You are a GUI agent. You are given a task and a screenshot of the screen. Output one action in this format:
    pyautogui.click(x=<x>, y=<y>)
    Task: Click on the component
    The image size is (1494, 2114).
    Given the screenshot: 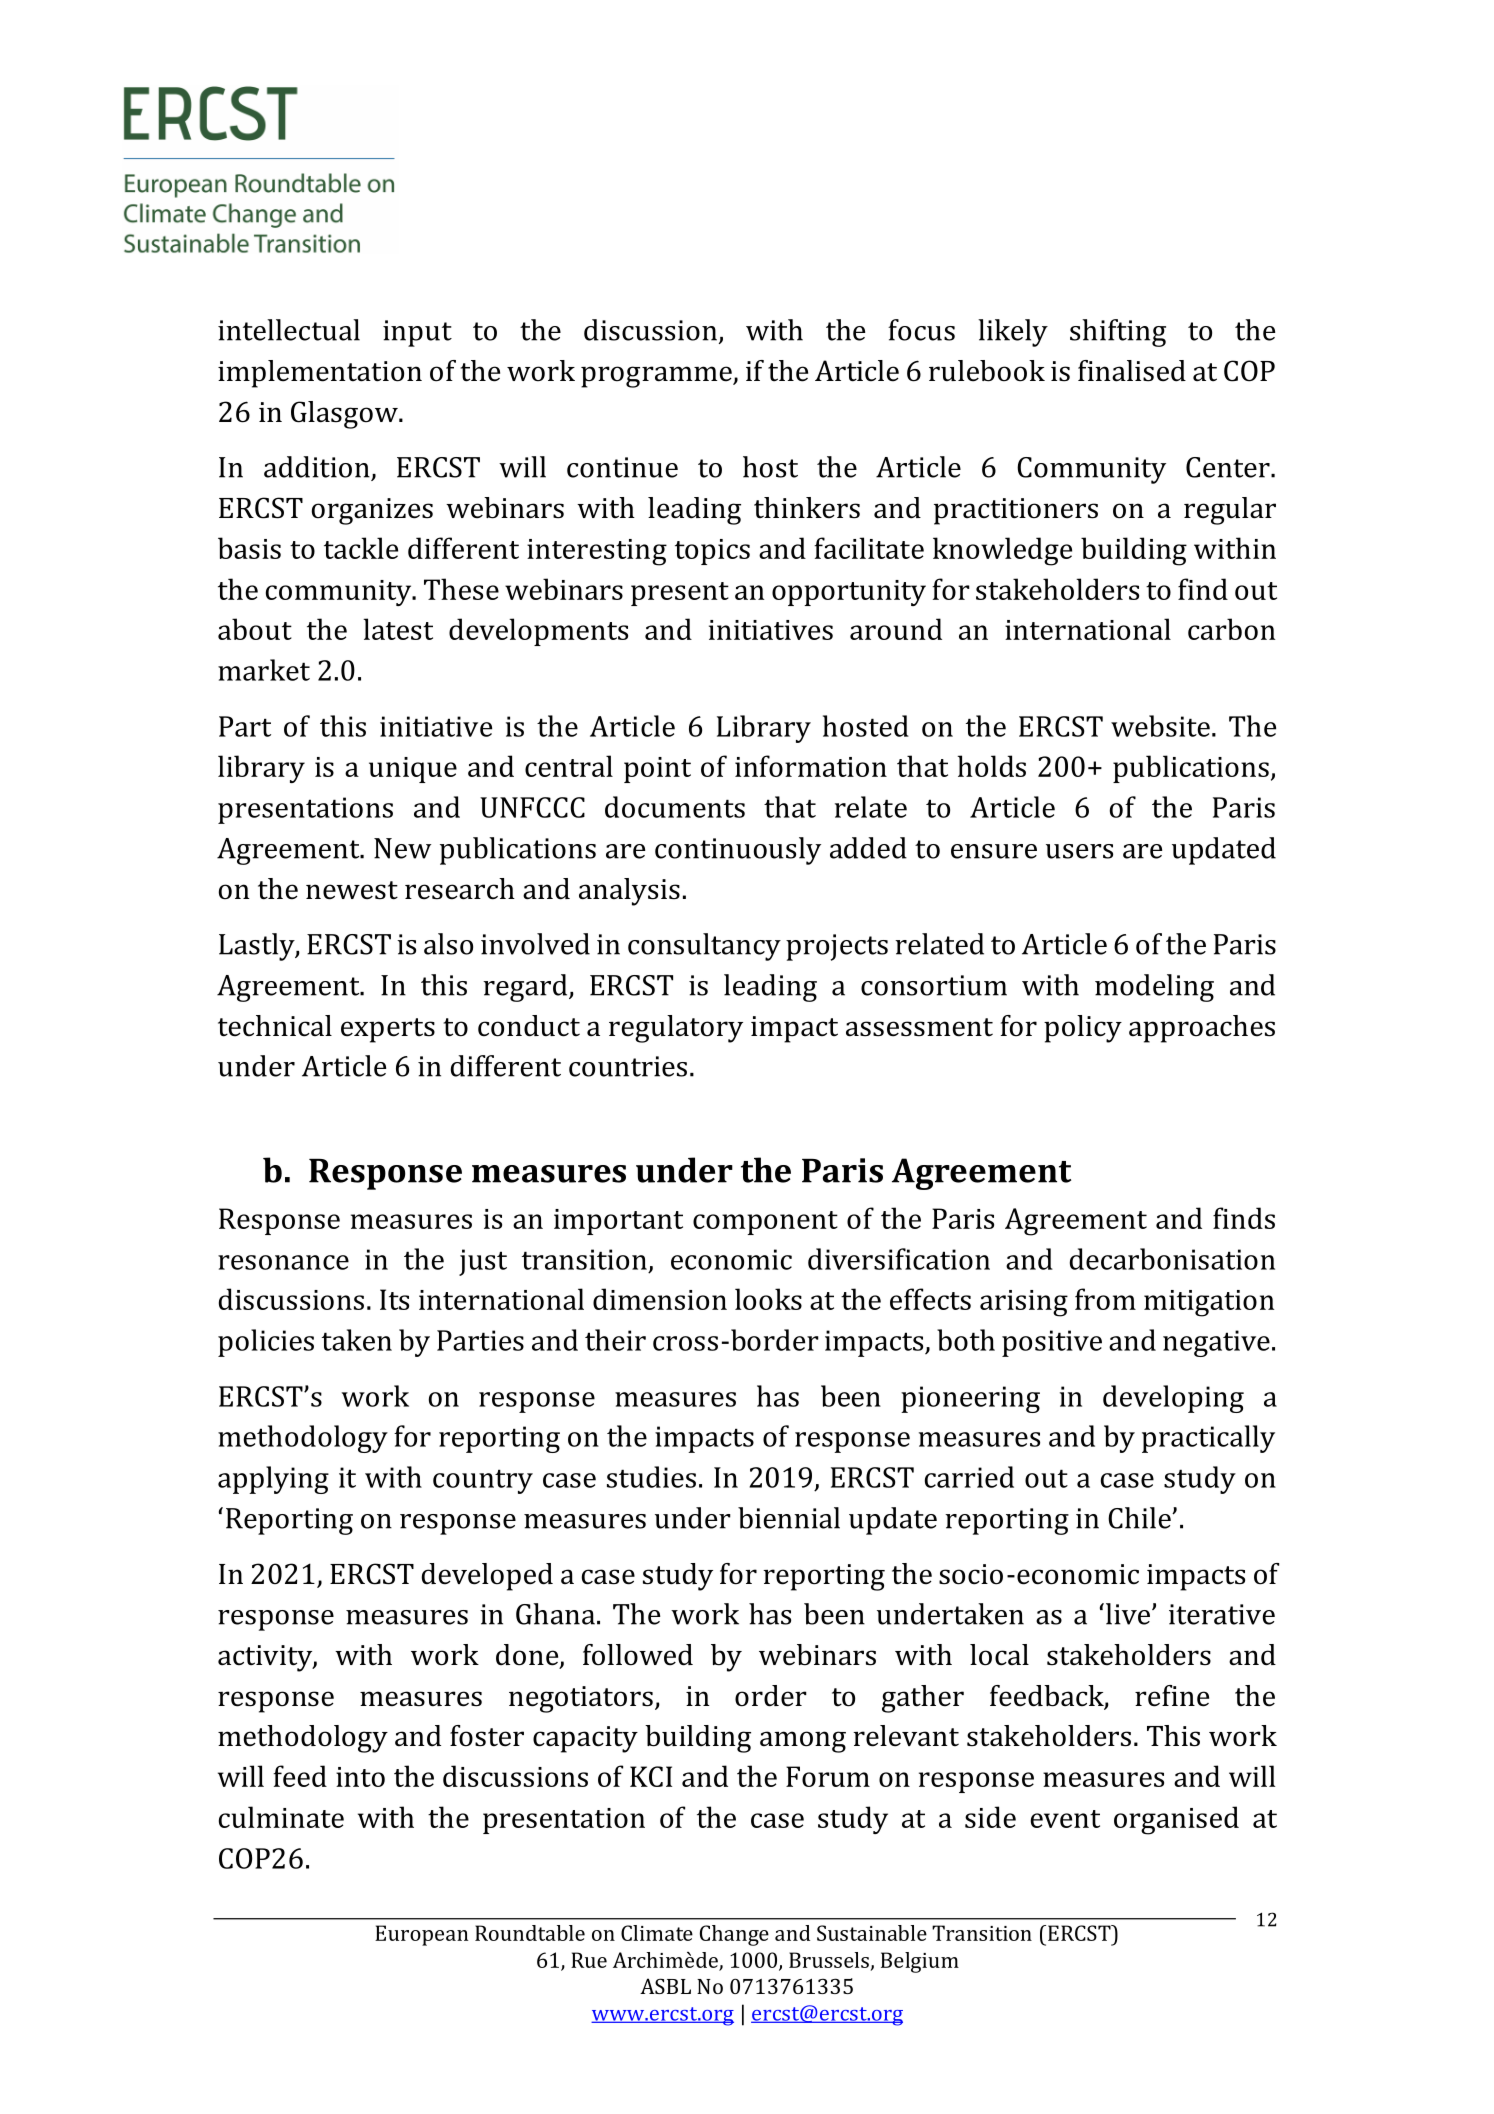 What is the action you would take?
    pyautogui.click(x=765, y=1223)
